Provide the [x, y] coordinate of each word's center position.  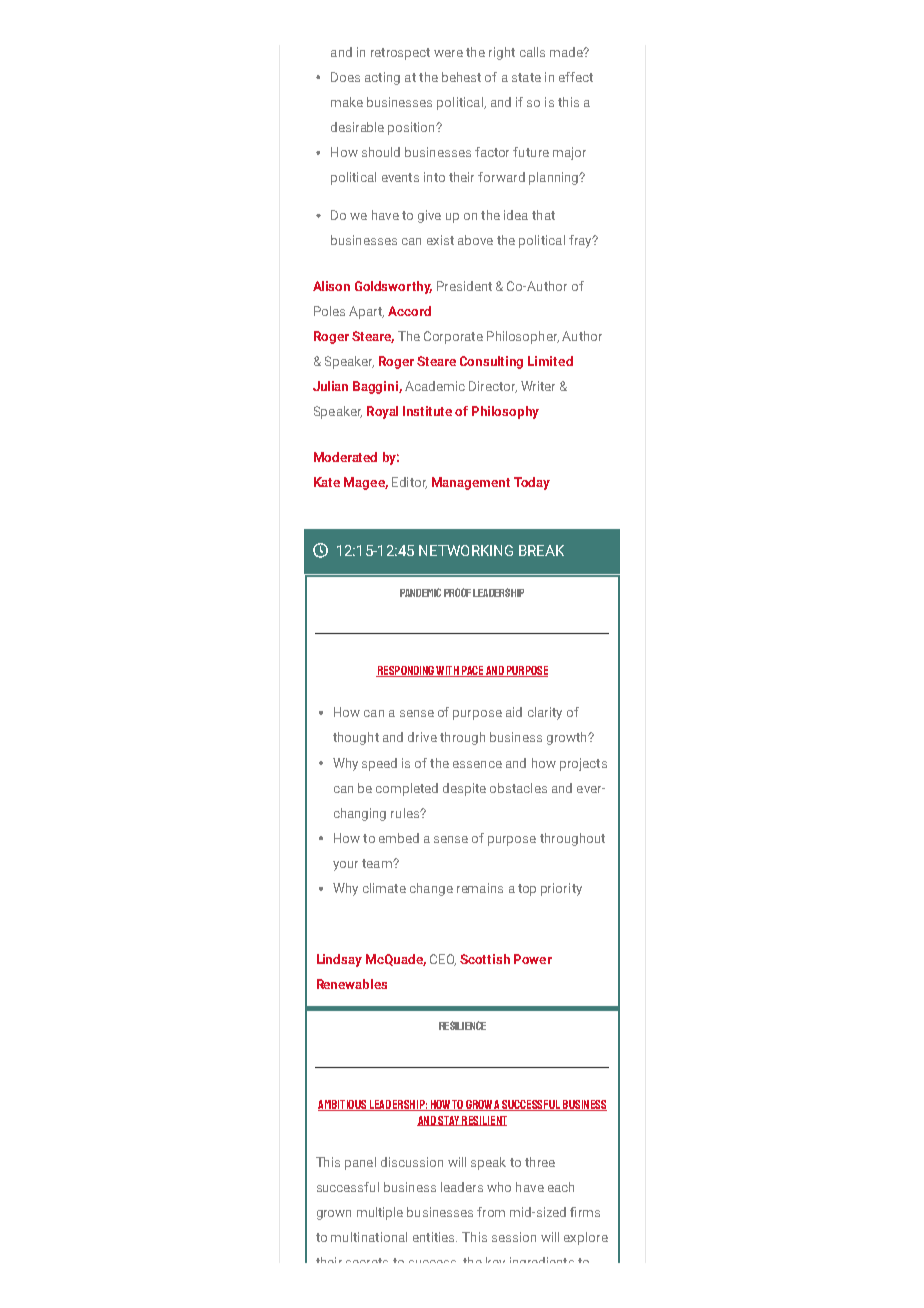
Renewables [352, 984]
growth [568, 738]
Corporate [453, 337]
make [347, 102]
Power [533, 959]
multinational [369, 1237]
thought [356, 738]
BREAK [541, 550]
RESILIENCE [462, 1025]
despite [464, 789]
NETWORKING [466, 550]
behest [461, 77]
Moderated [345, 457]
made [567, 52]
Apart [366, 312]
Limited [550, 361]
